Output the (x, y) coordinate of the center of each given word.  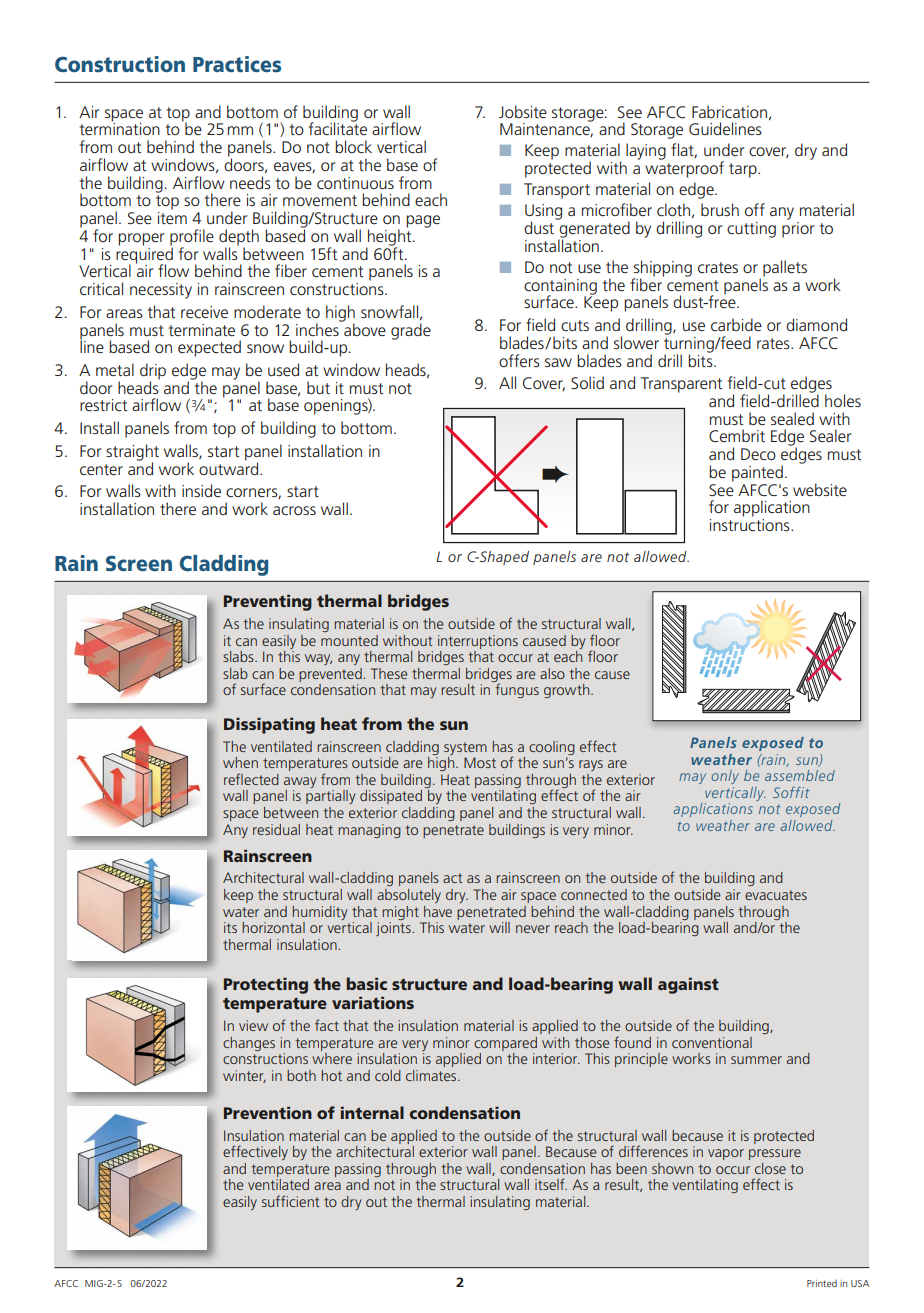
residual (276, 829)
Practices (237, 64)
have (438, 911)
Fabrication (729, 111)
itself (551, 1184)
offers (519, 360)
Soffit (791, 792)
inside (201, 490)
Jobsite (523, 111)
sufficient (291, 1201)
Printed (822, 1283)
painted (757, 473)
